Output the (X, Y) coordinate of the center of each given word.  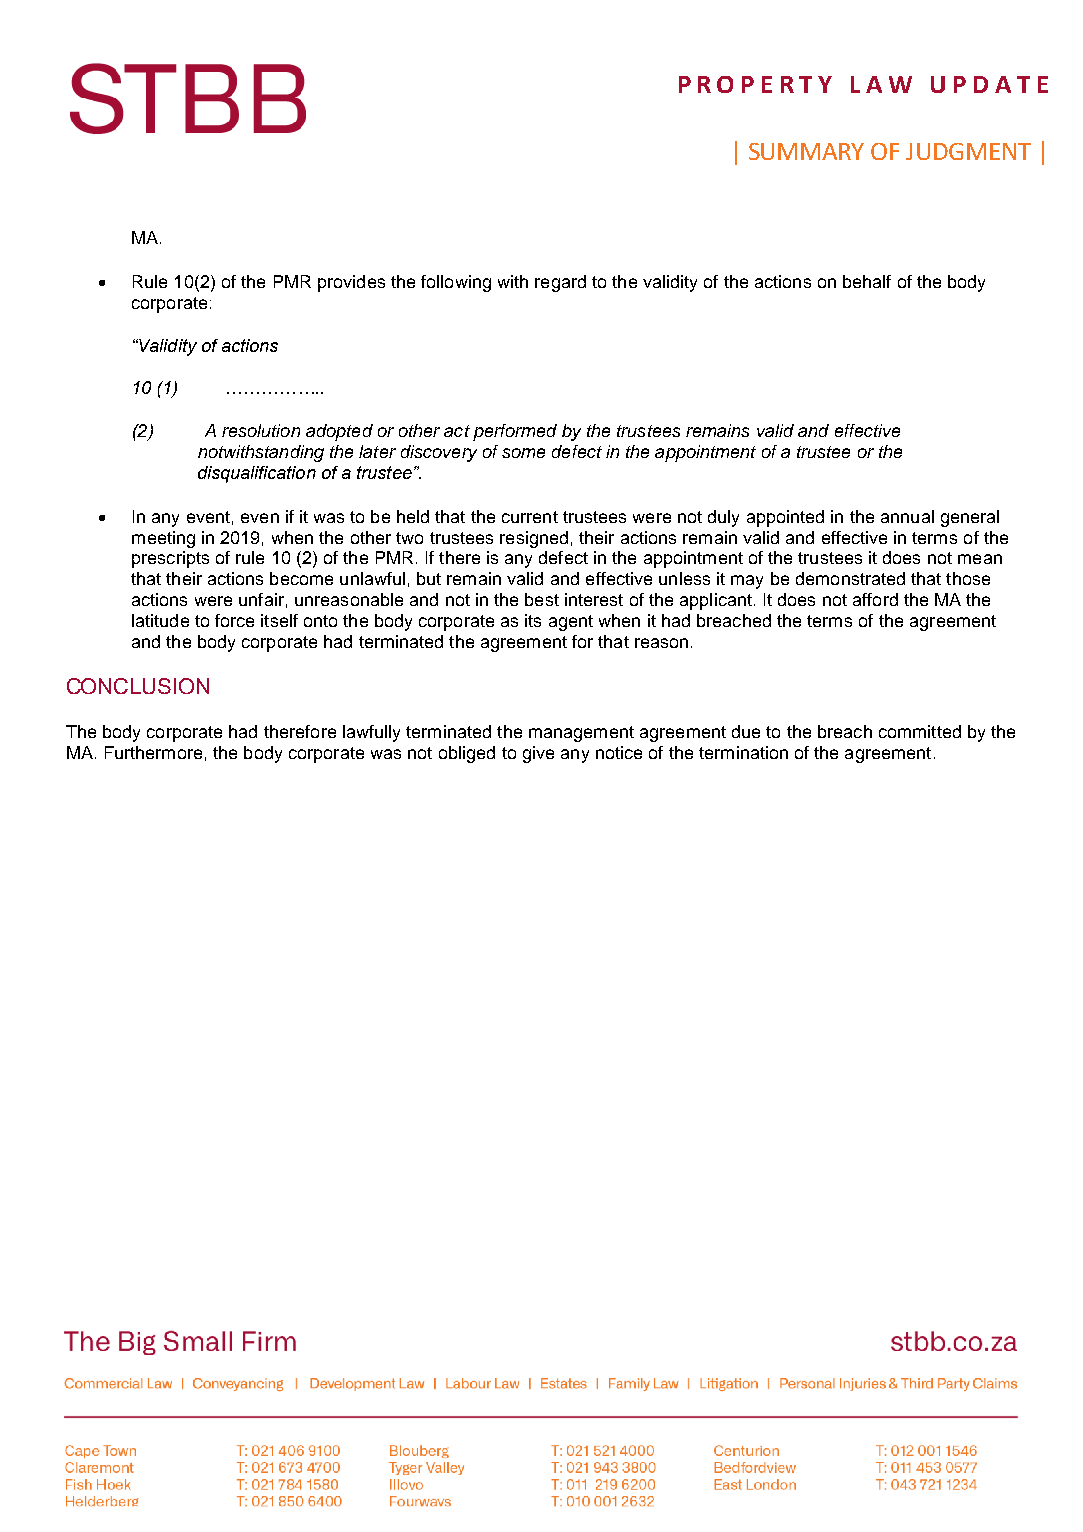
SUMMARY (806, 151)
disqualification (257, 474)
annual (907, 516)
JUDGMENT (968, 151)
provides (351, 283)
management (581, 734)
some (523, 453)
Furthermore (153, 752)
